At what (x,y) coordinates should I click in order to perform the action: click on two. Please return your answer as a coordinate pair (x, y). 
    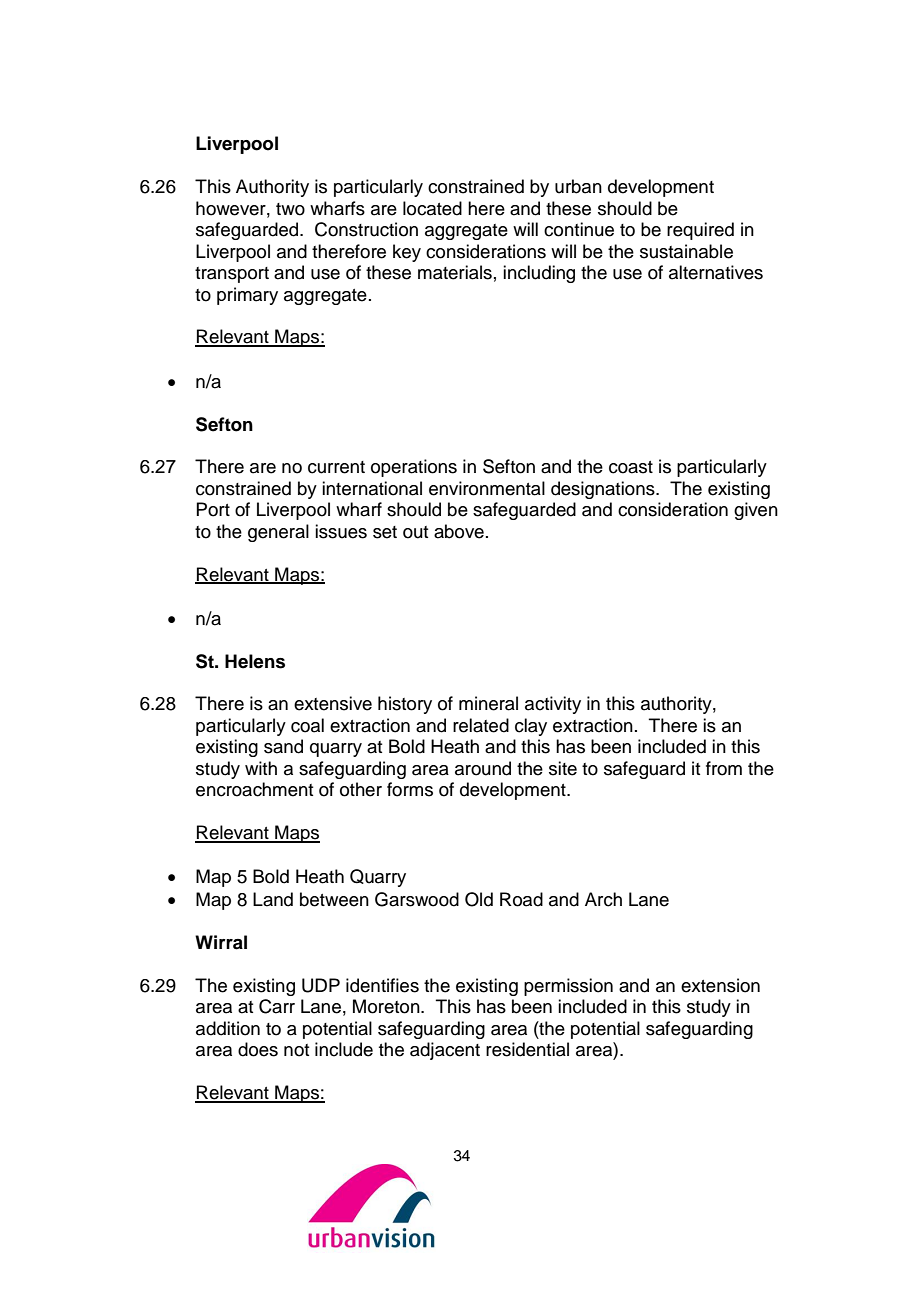
    Looking at the image, I should click on (290, 209).
